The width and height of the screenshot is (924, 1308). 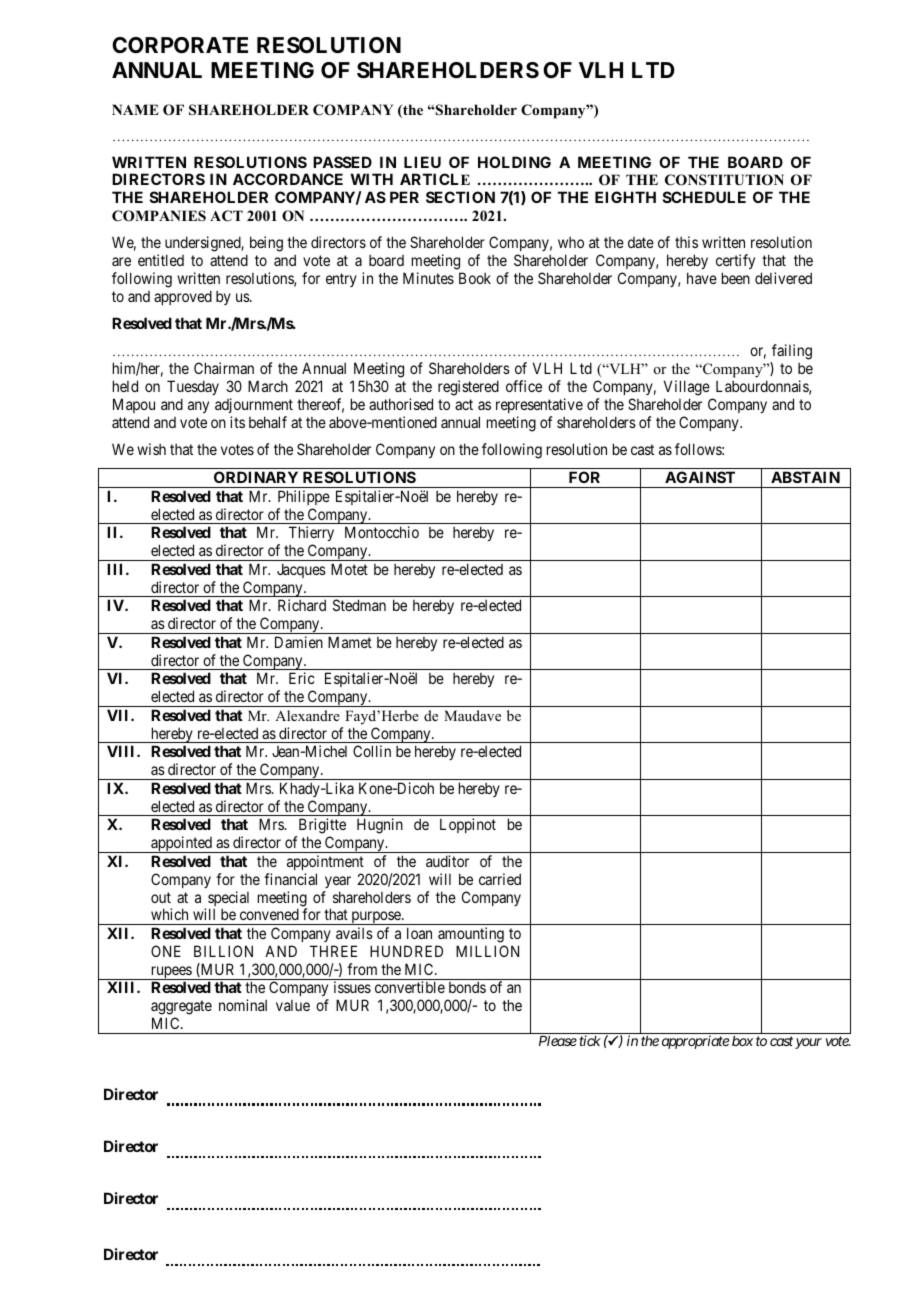 What do you see at coordinates (724, 180) in the screenshot?
I see `CONSTITUTION` at bounding box center [724, 180].
